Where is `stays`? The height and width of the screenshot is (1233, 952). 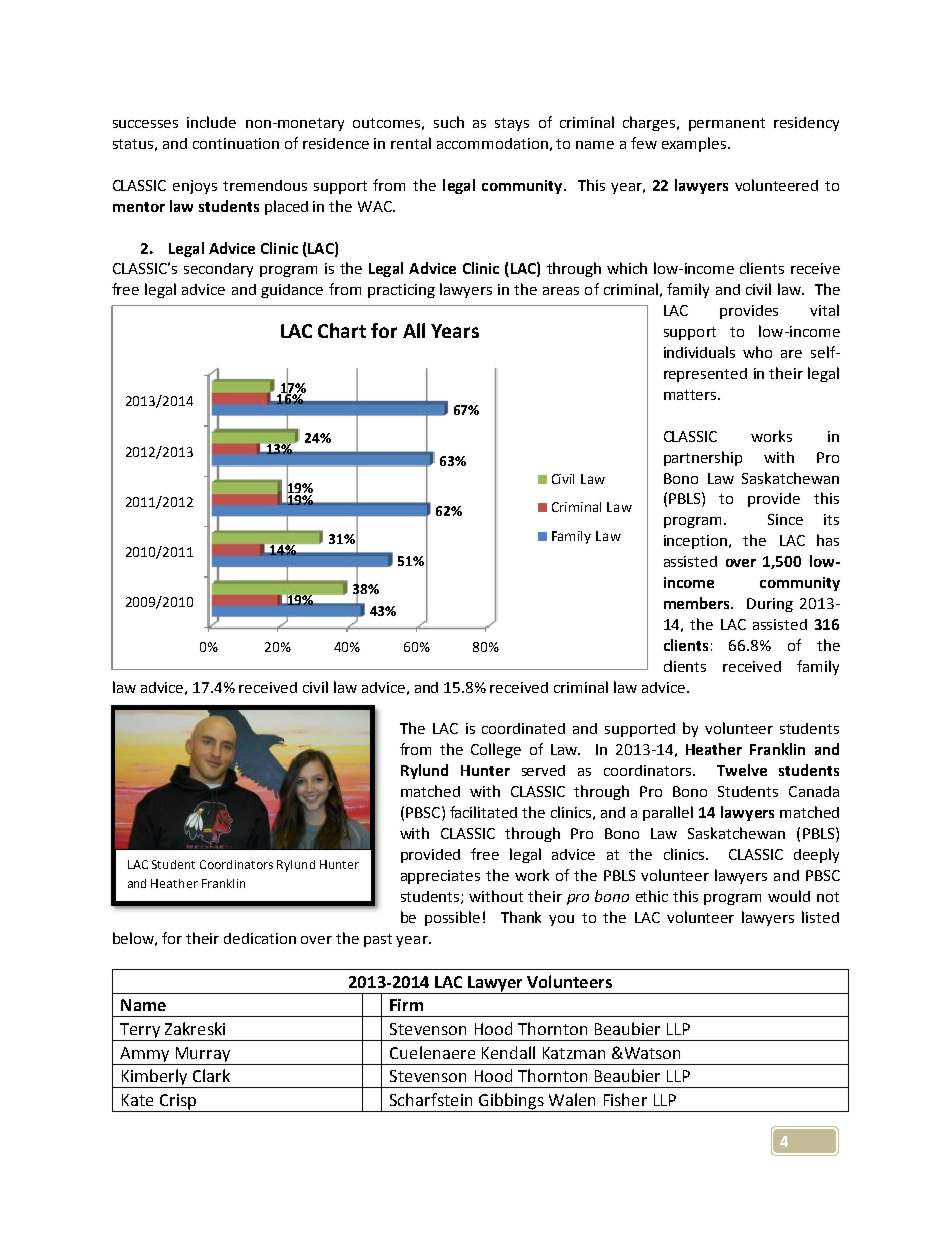
stays is located at coordinates (512, 124).
